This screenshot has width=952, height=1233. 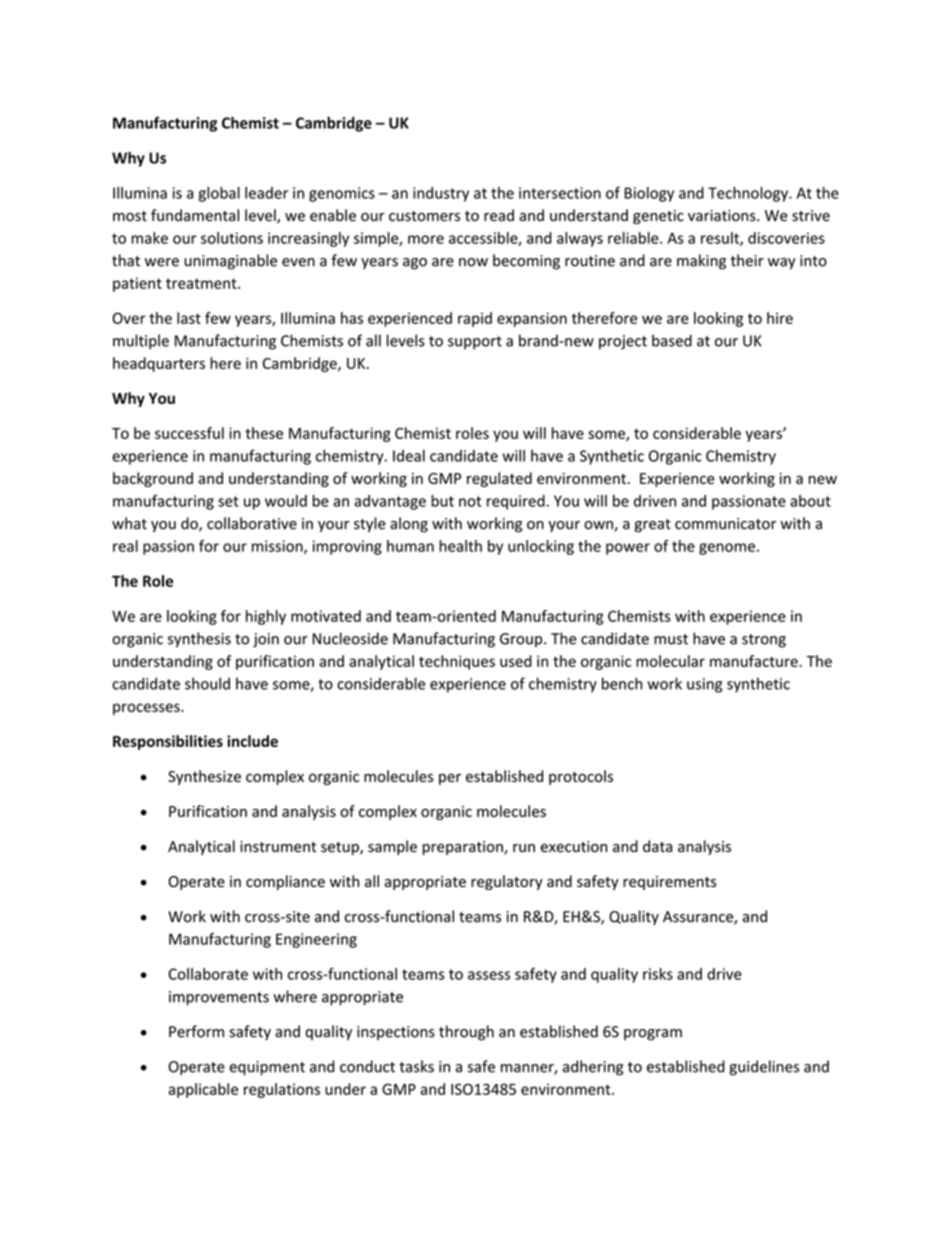 What do you see at coordinates (199, 640) in the screenshot?
I see `synthesis` at bounding box center [199, 640].
